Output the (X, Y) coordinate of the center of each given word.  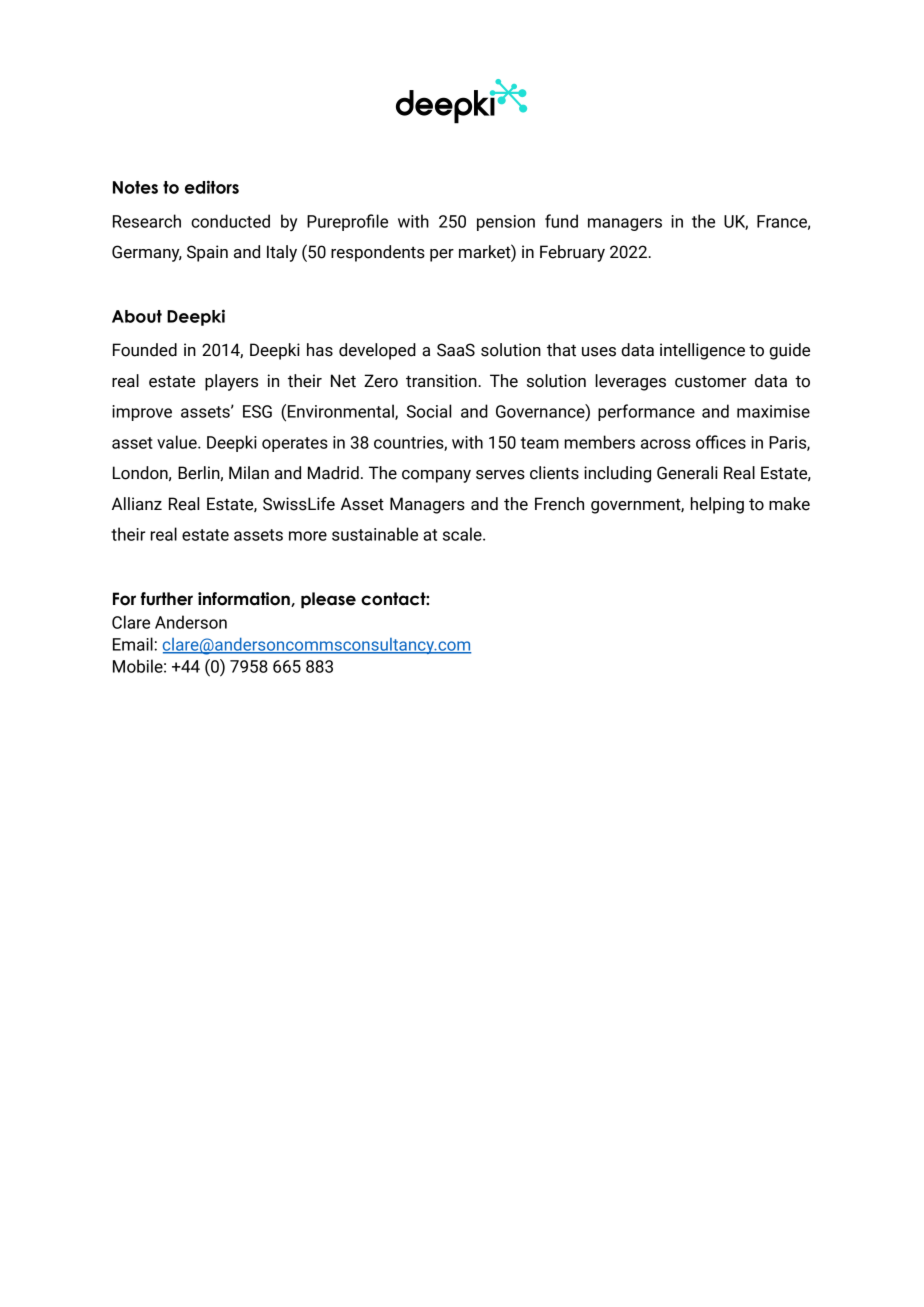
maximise (773, 411)
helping (717, 505)
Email (134, 644)
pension (506, 223)
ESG (257, 411)
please (328, 600)
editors (212, 187)
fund (561, 221)
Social (429, 411)
